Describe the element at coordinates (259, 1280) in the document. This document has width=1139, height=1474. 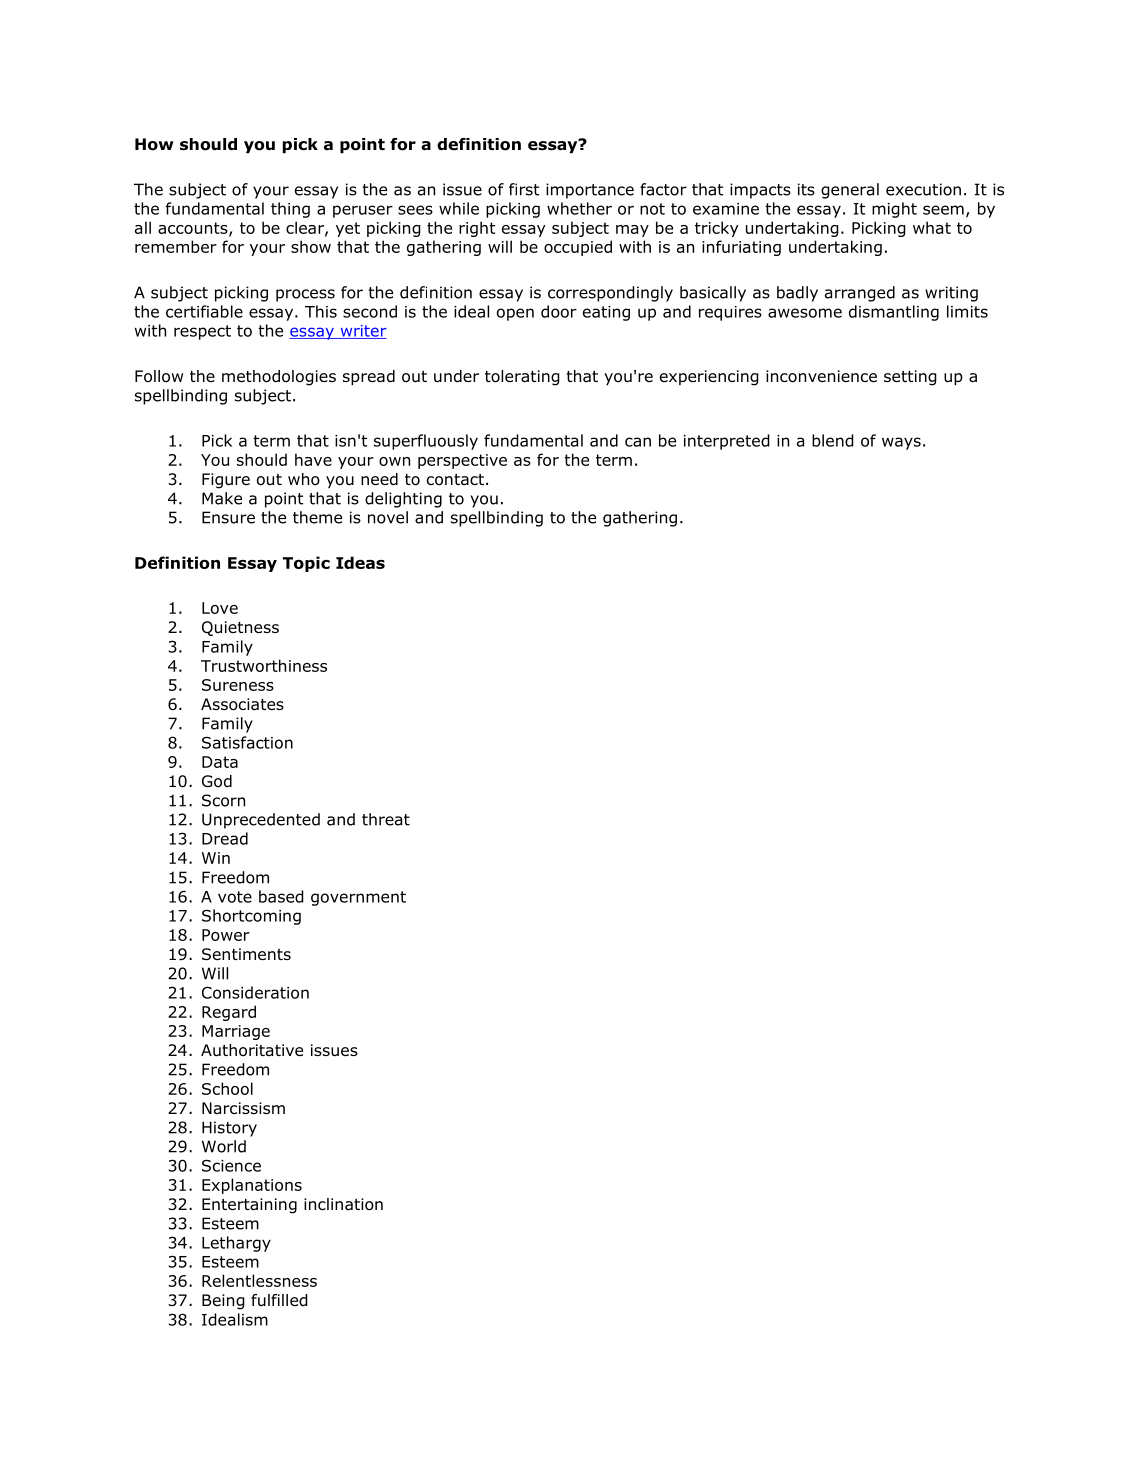
I see `Relentlessness` at that location.
